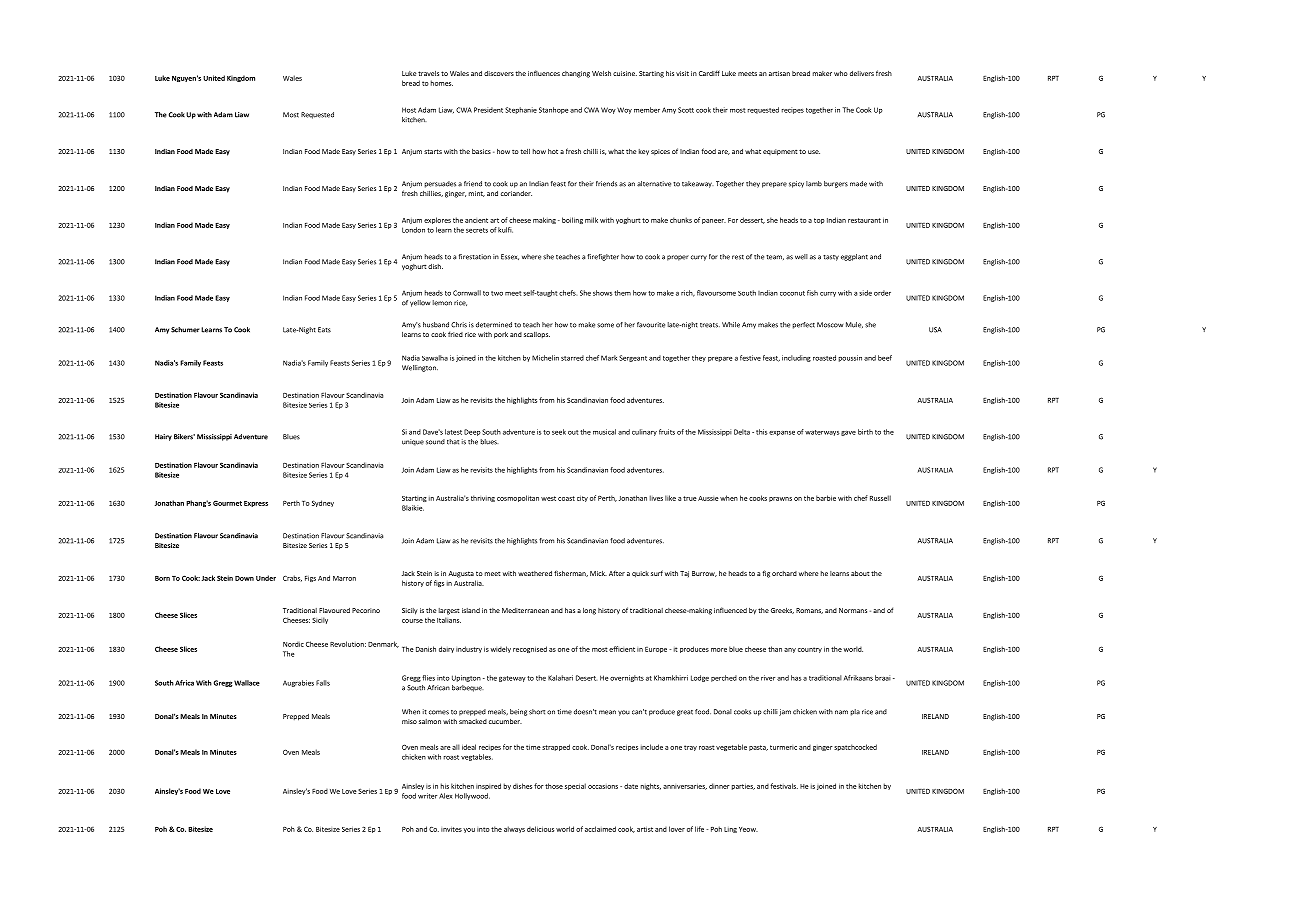 The width and height of the screenshot is (1308, 924). Describe the element at coordinates (553, 110) in the screenshot. I see `Stanhope` at that location.
